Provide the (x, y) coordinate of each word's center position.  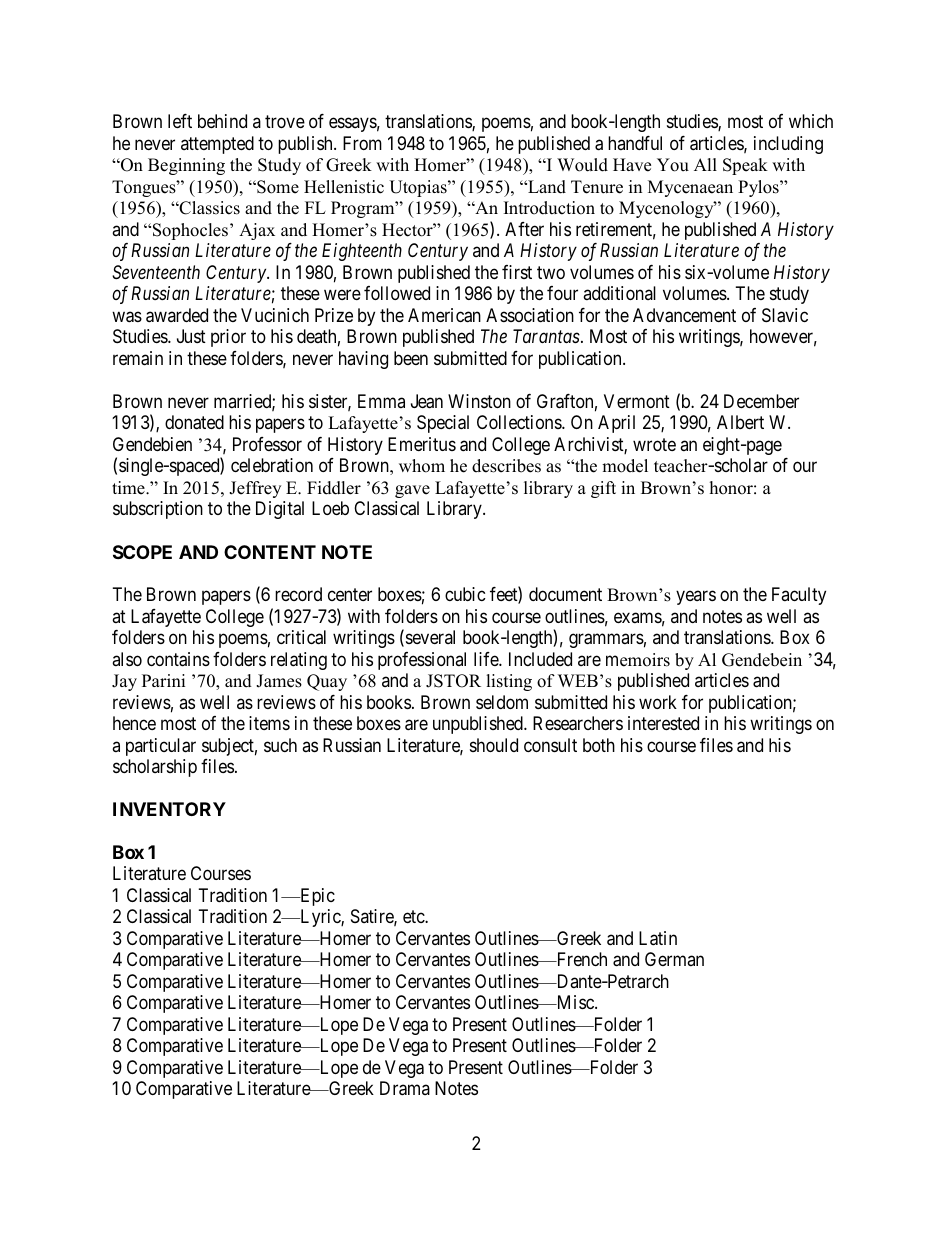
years (696, 598)
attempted (217, 145)
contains (178, 659)
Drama (405, 1088)
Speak (745, 166)
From (362, 143)
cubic (465, 594)
